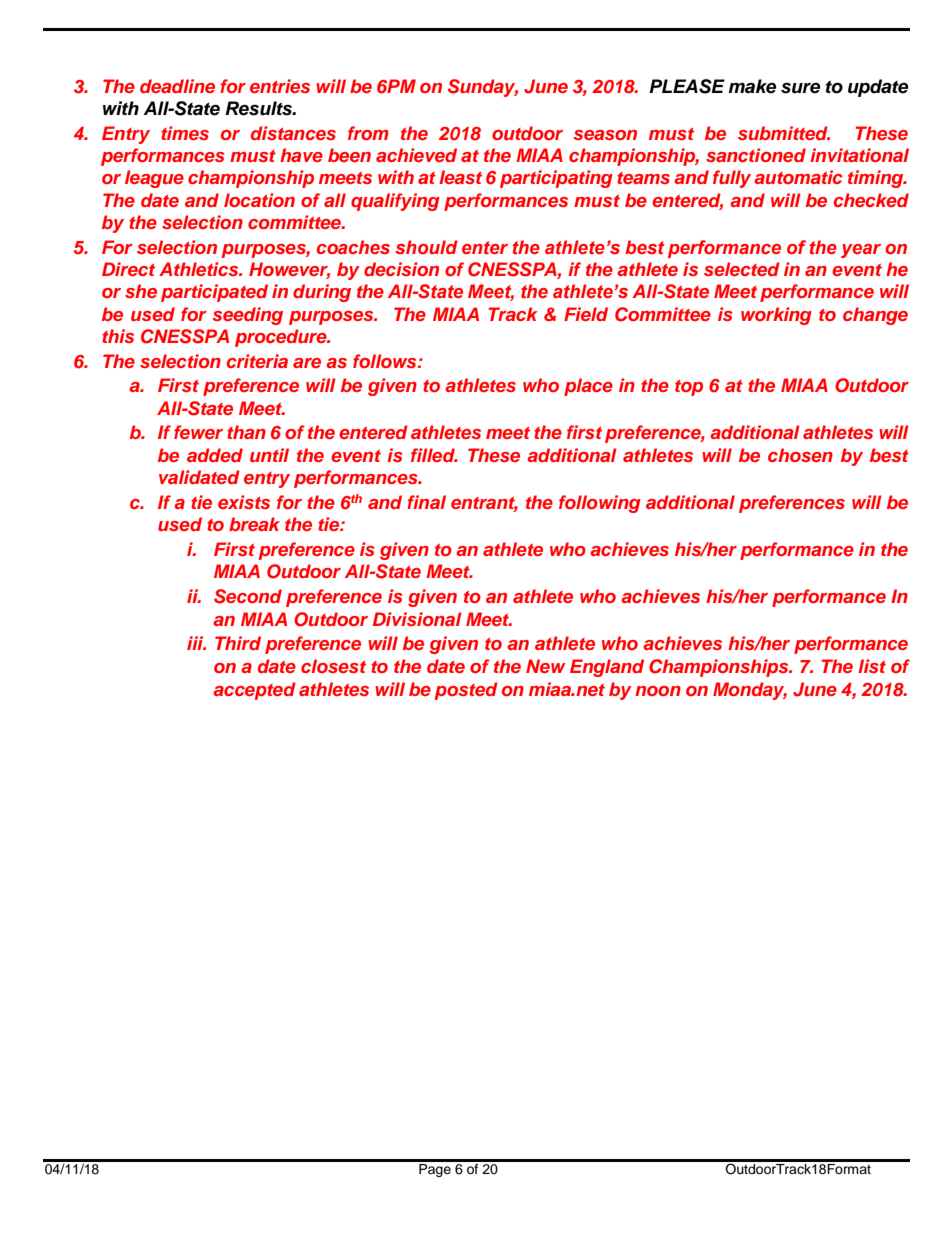 The width and height of the image is (952, 1233). I want to click on location, so click(259, 200).
